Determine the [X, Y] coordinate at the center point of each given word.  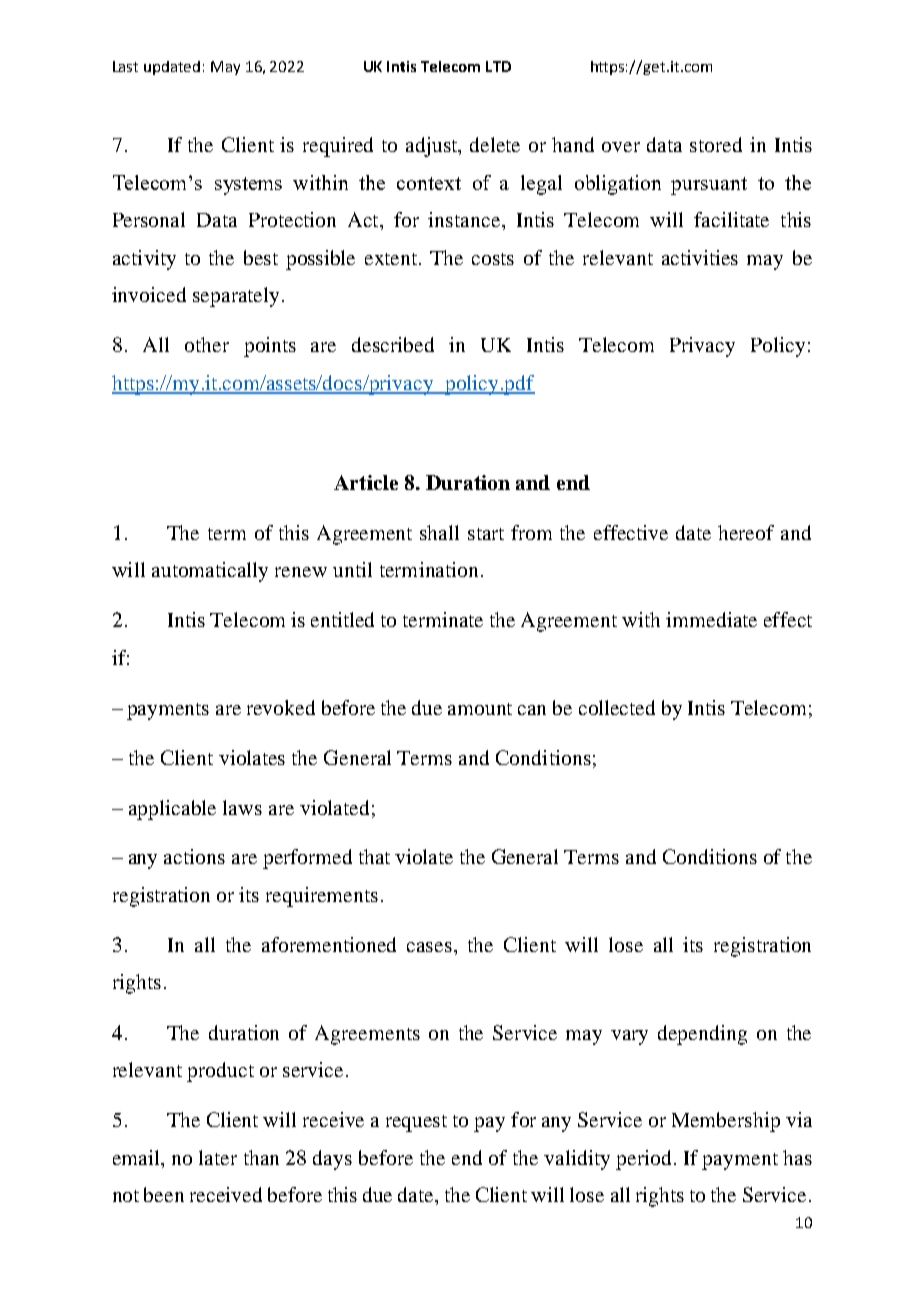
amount [480, 709]
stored [716, 144]
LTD [498, 66]
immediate [711, 619]
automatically [210, 572]
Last [125, 66]
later [218, 1157]
